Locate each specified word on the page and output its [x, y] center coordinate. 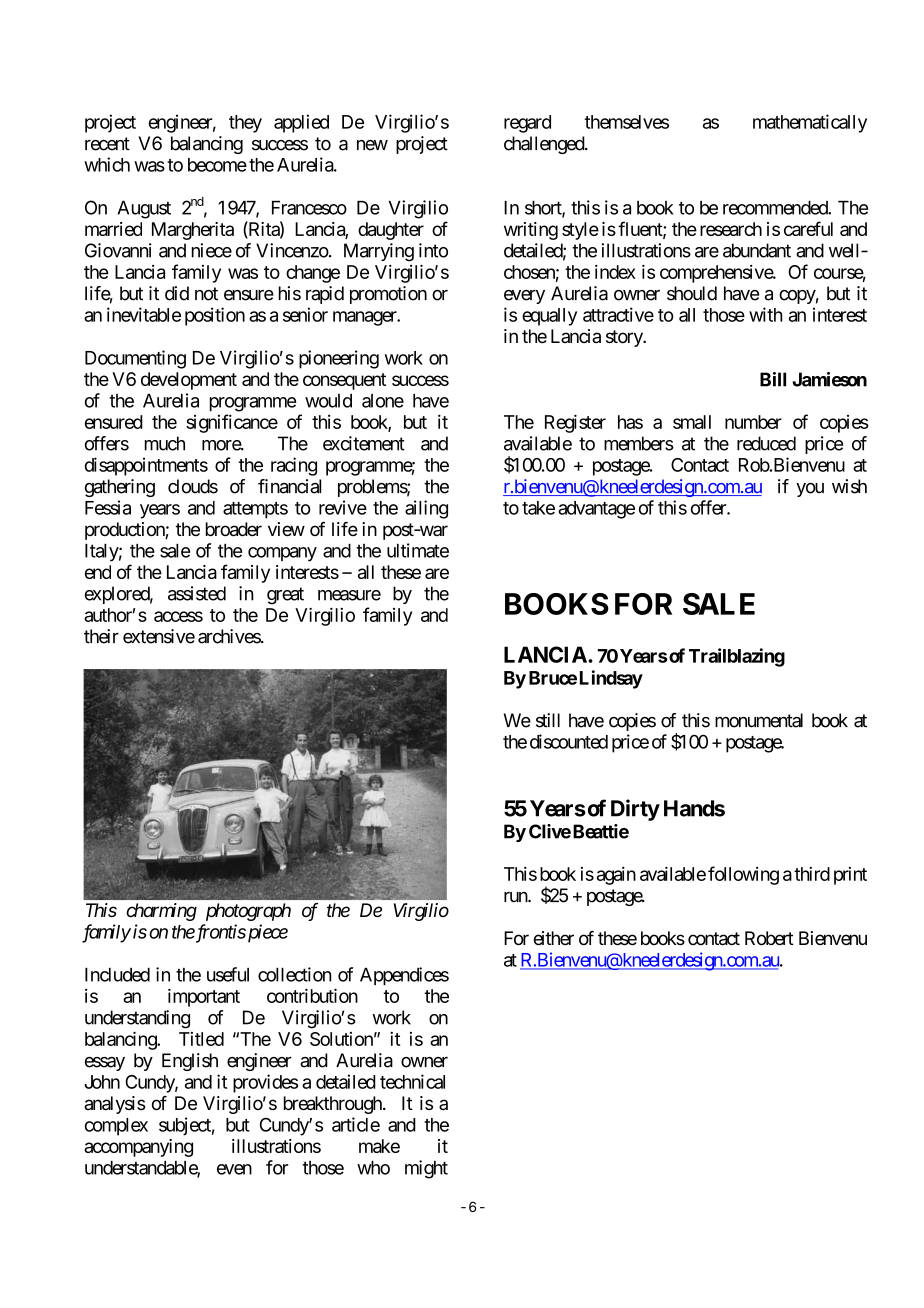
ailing [426, 509]
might [426, 1169]
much [165, 443]
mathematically [810, 123]
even [234, 1169]
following [743, 875]
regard [527, 124]
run [516, 897]
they [245, 124]
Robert [769, 938]
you [810, 490]
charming [161, 912]
